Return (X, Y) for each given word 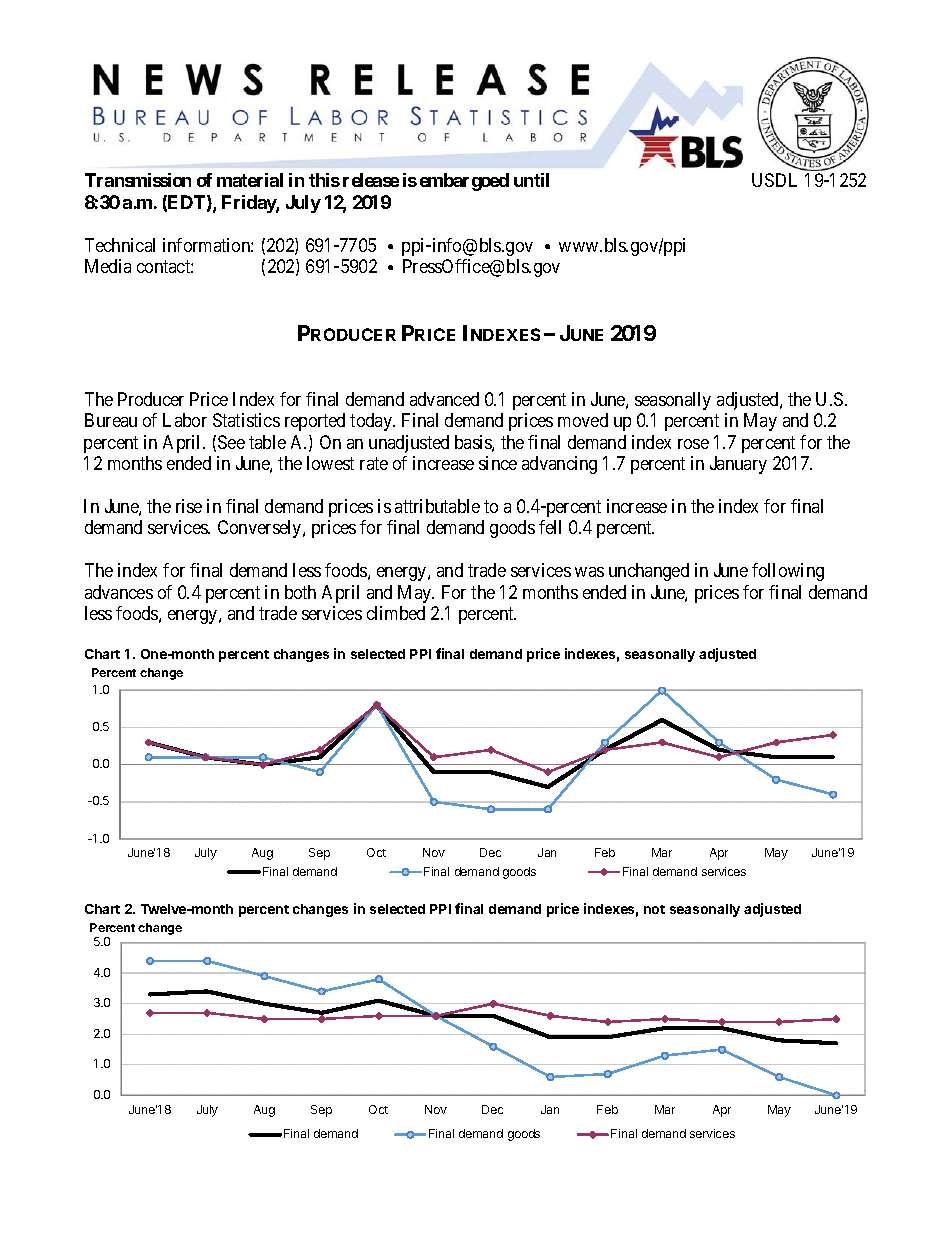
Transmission (138, 180)
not (654, 909)
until (531, 180)
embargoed (464, 182)
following (788, 572)
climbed (396, 613)
